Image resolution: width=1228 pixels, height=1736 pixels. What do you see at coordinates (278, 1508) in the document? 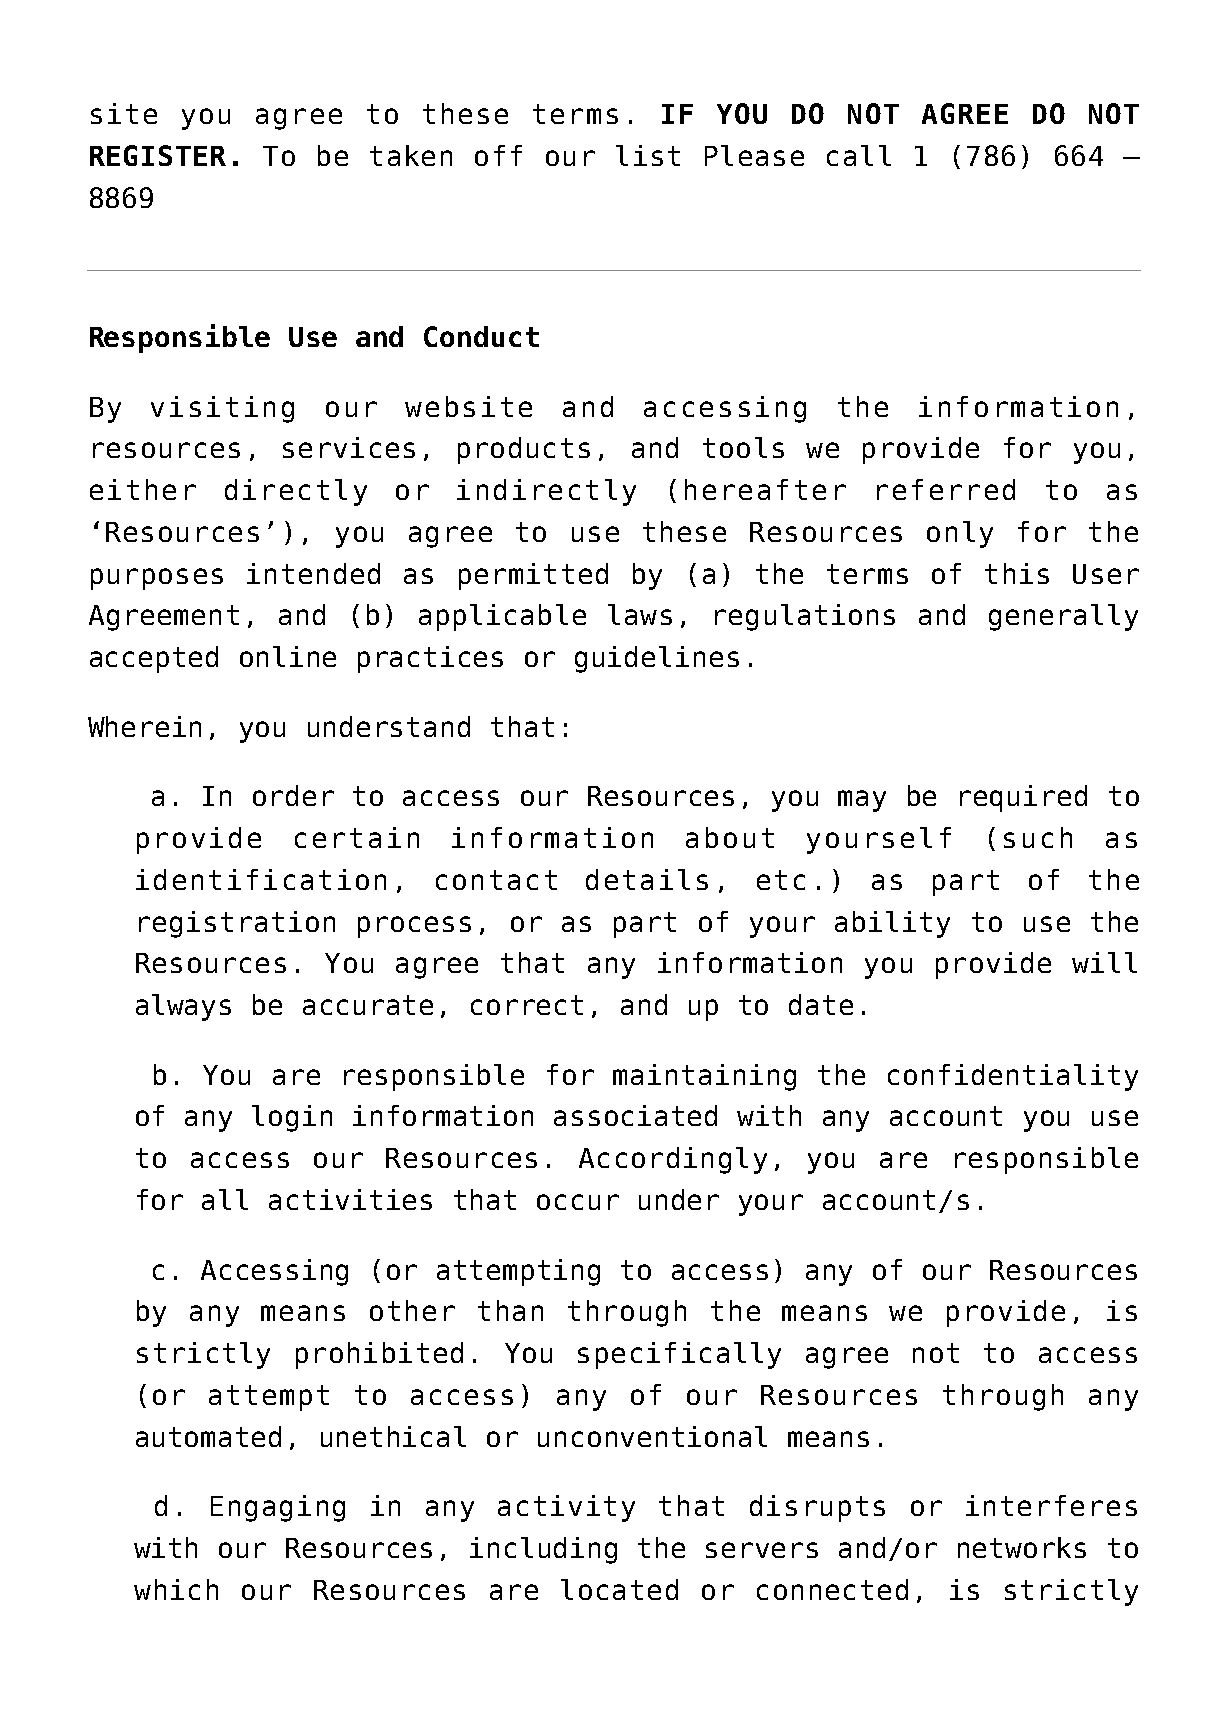
I see `Engaging` at bounding box center [278, 1508].
